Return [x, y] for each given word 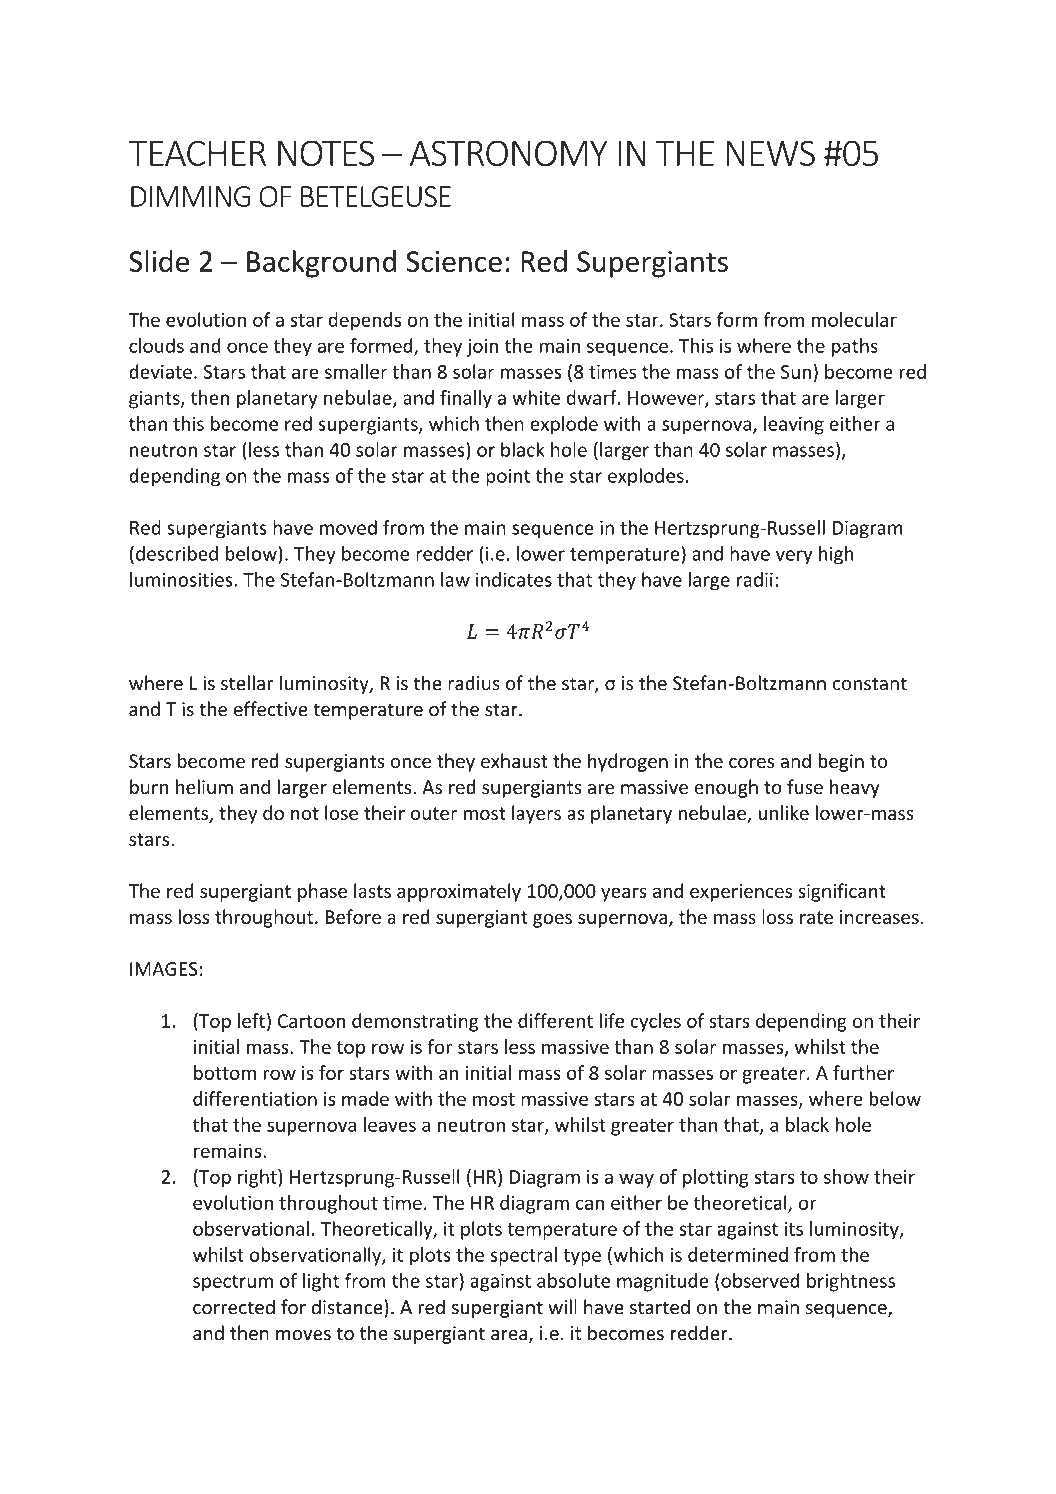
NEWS [770, 153]
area [510, 1336]
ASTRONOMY [509, 153]
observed [759, 1280]
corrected [234, 1307]
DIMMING [190, 196]
